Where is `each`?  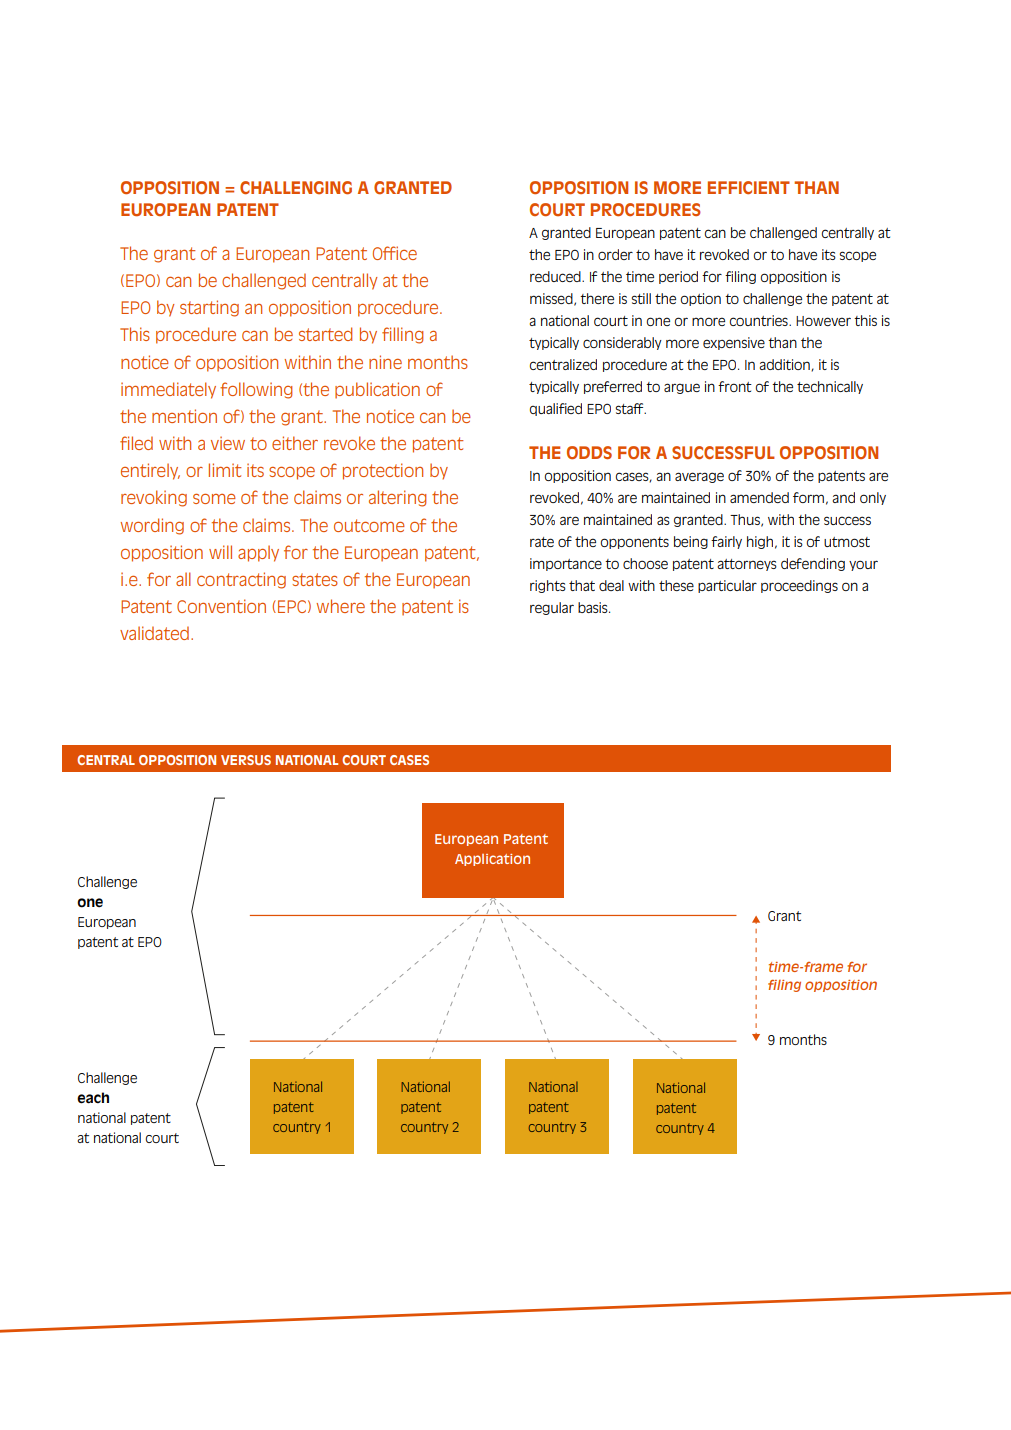 each is located at coordinates (93, 1098).
